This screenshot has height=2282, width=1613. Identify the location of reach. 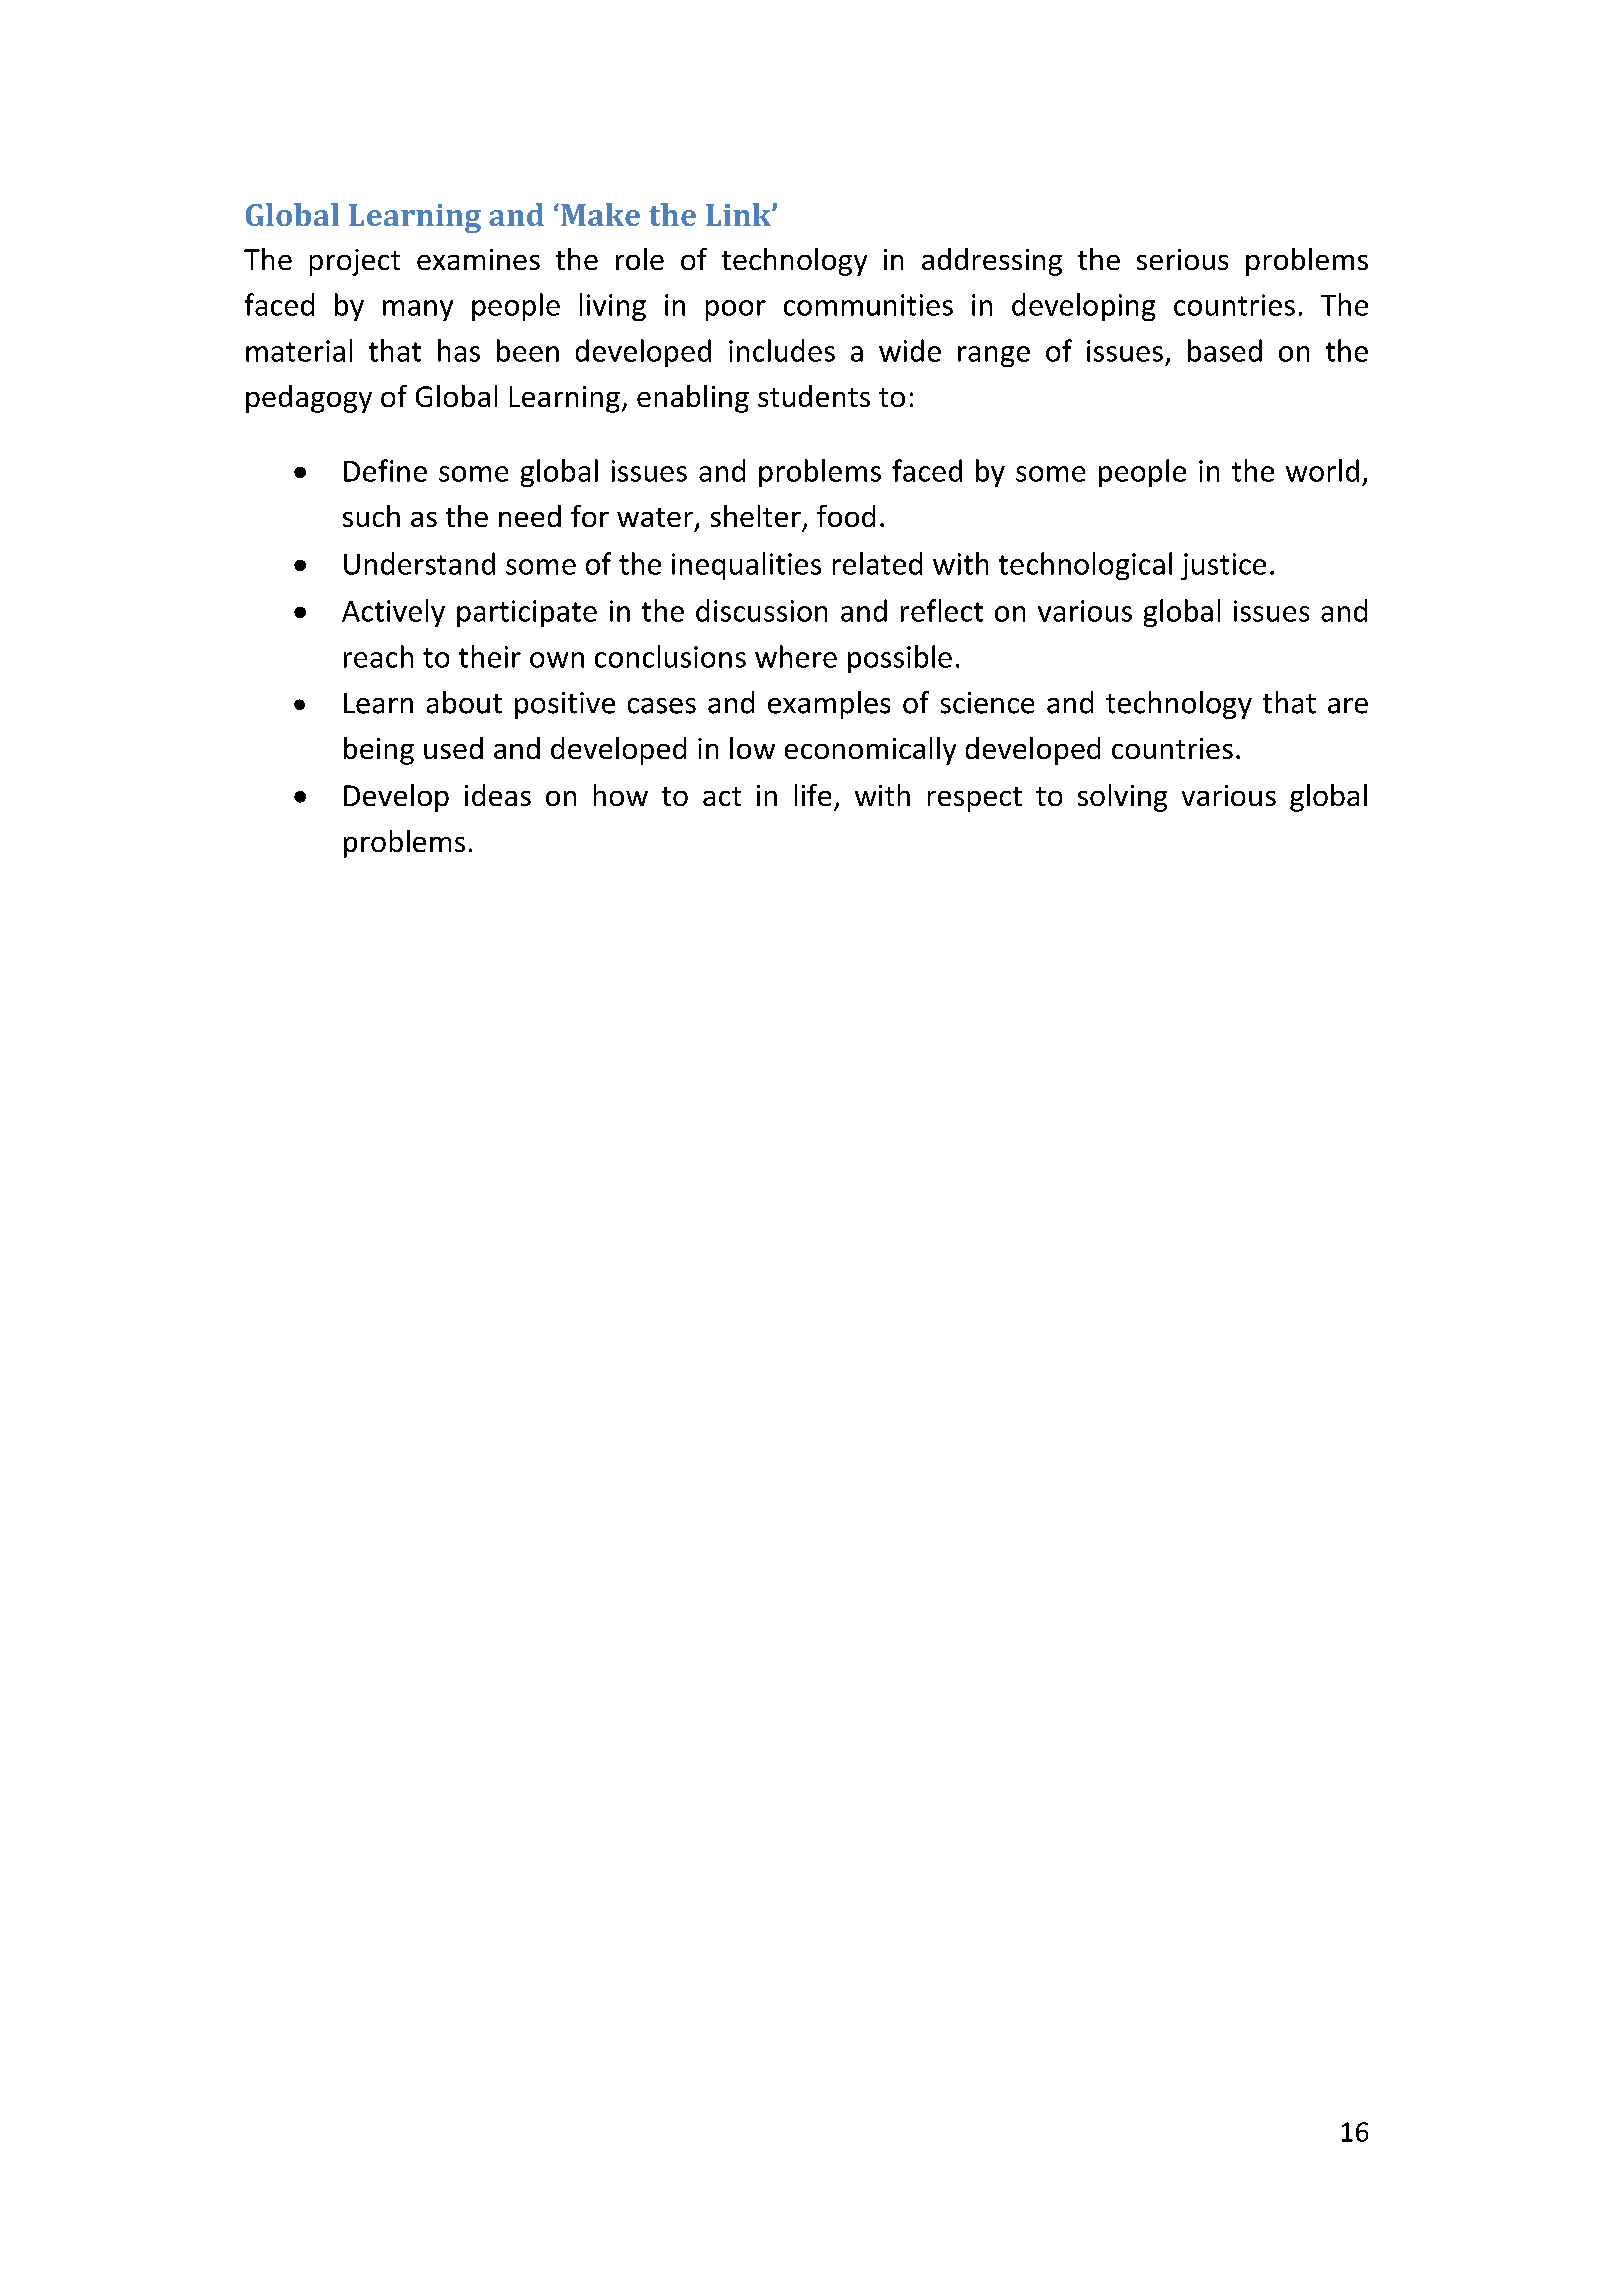
(378, 656).
